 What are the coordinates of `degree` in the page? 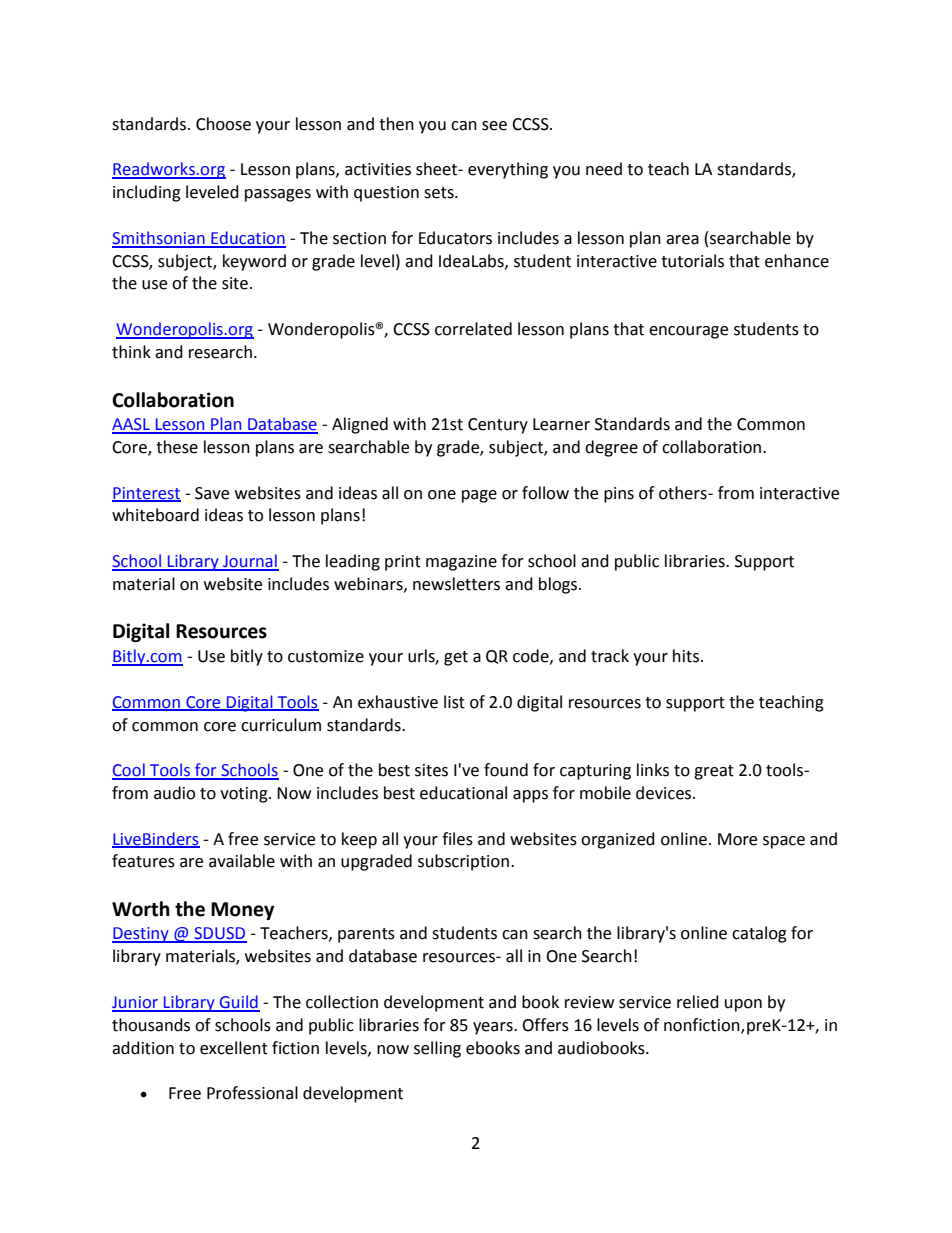 It's located at (611, 448).
